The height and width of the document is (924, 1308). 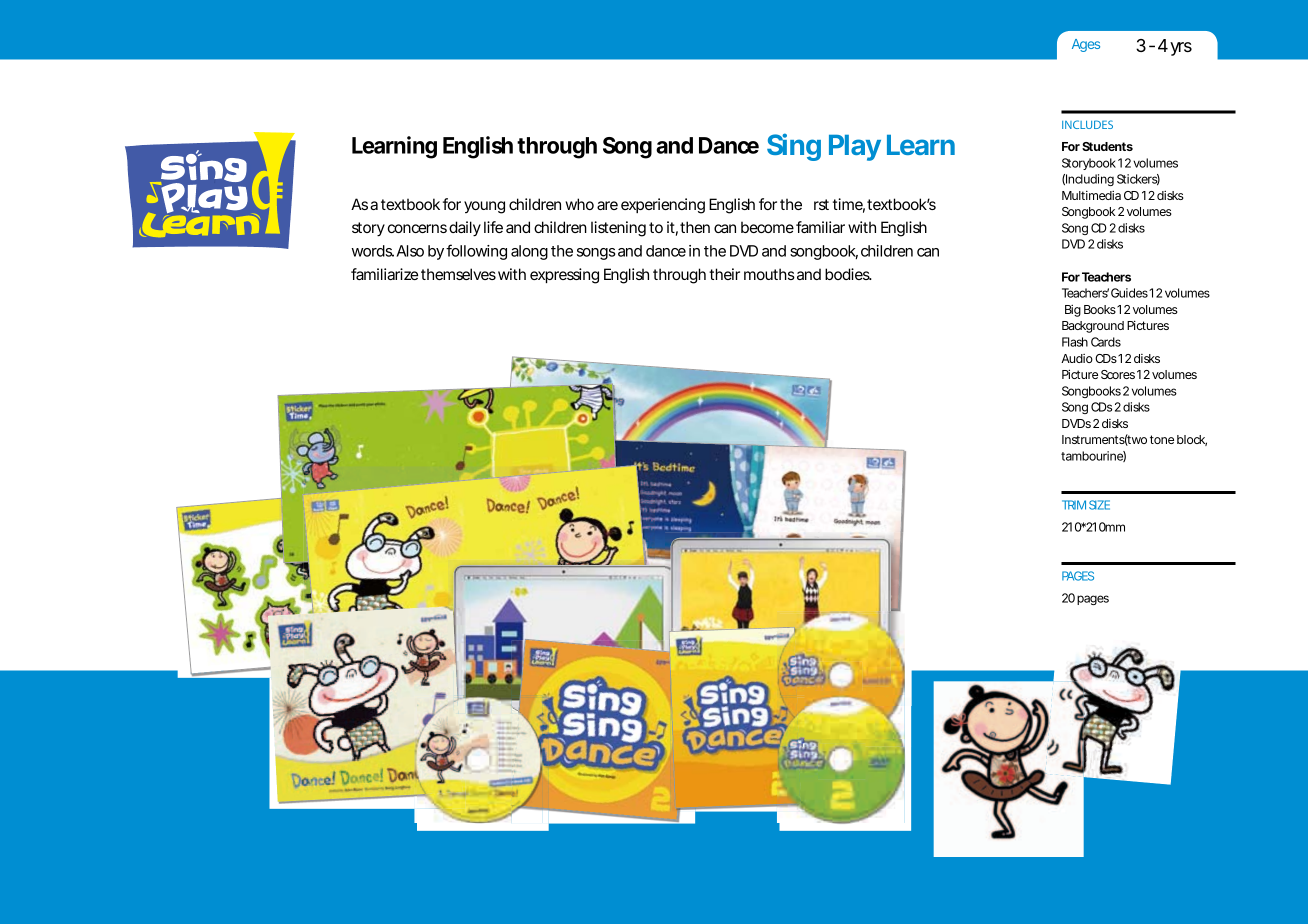 I want to click on Students, so click(x=1107, y=146).
